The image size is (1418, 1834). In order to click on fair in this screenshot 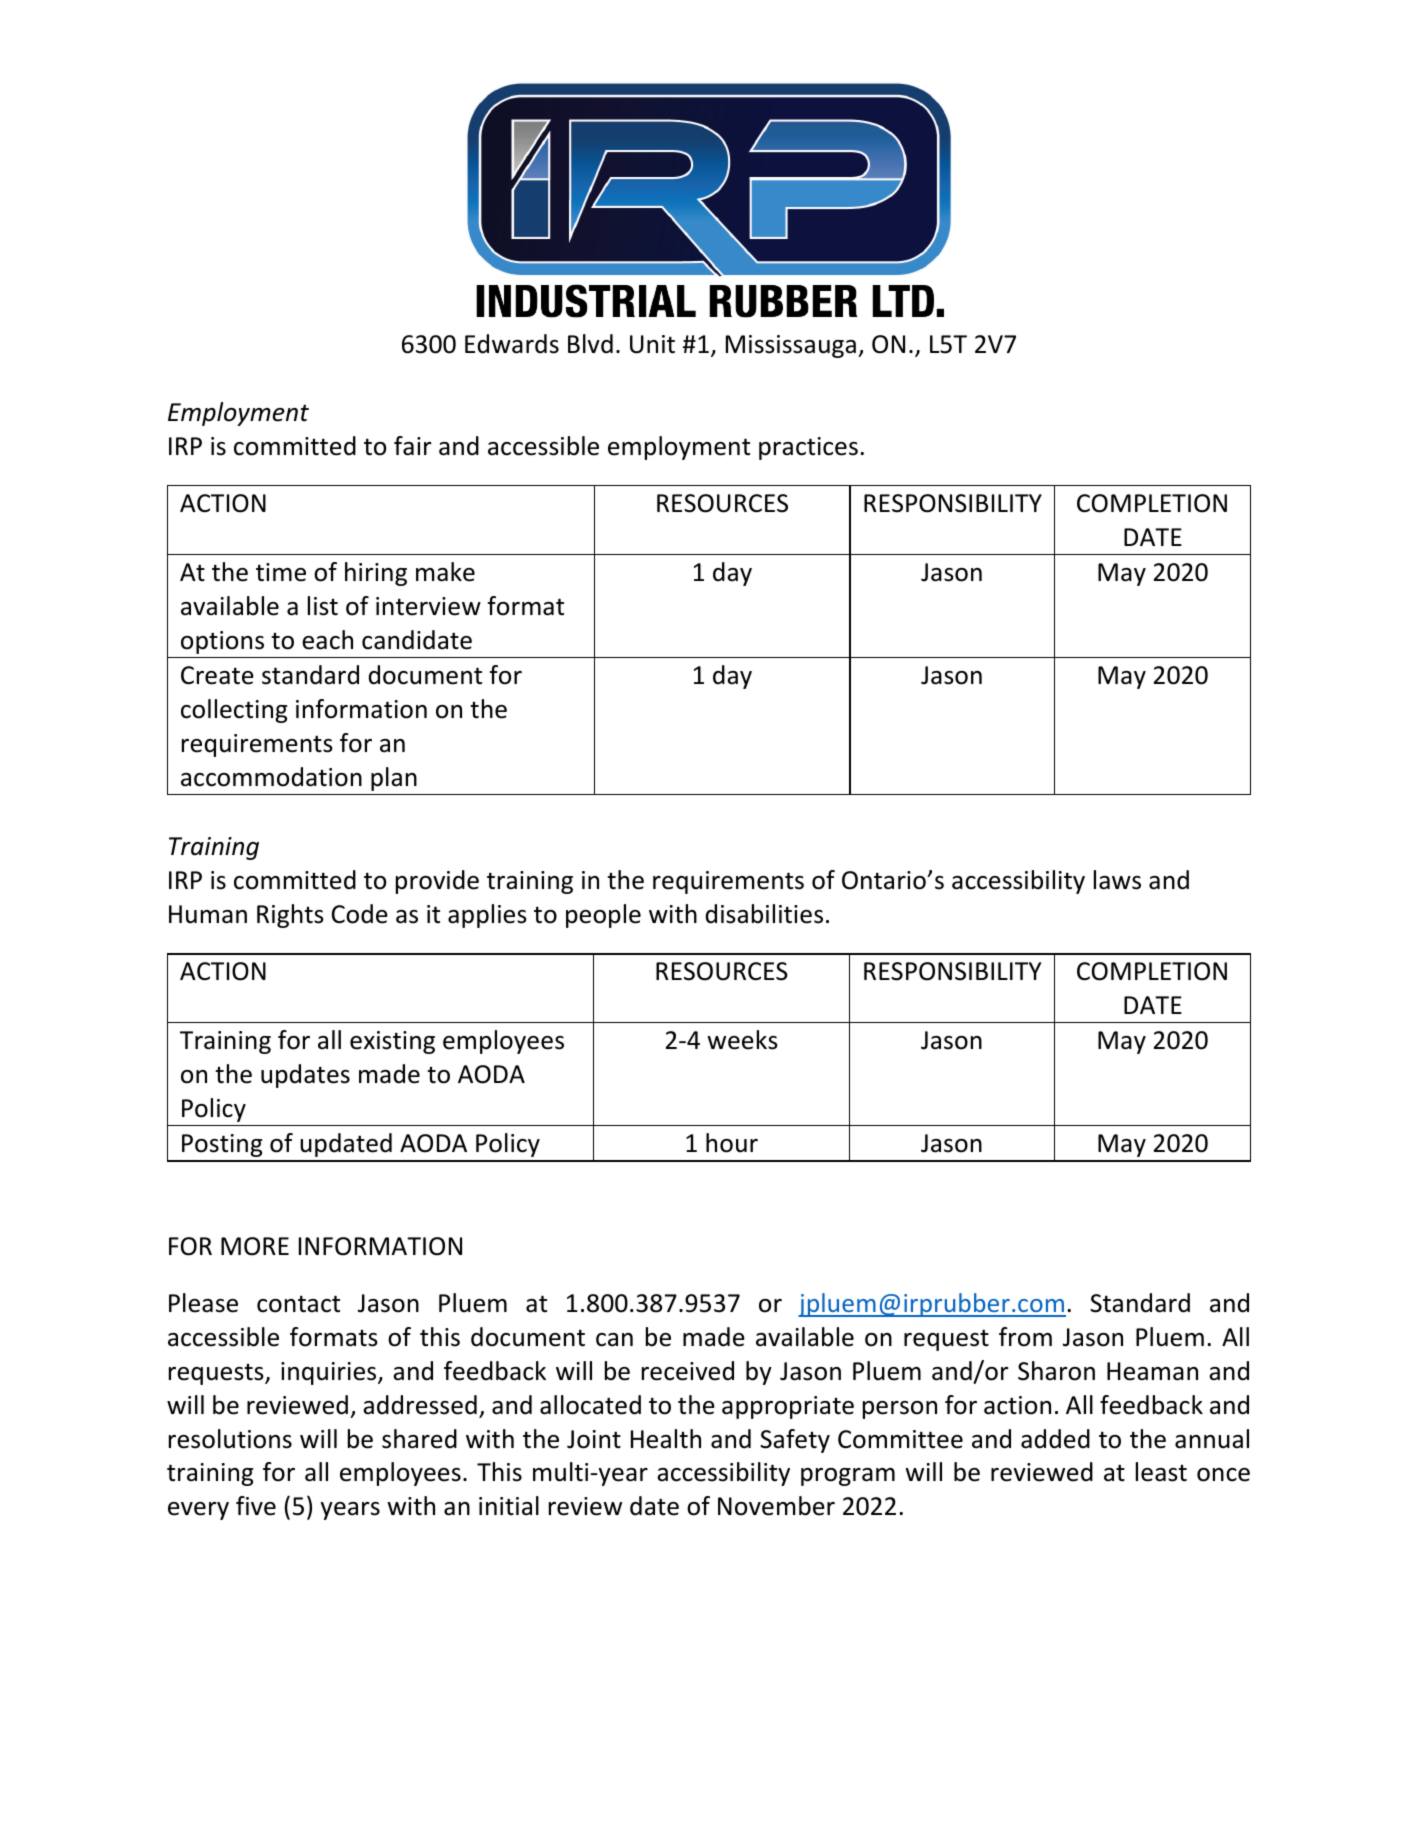, I will do `click(413, 446)`.
